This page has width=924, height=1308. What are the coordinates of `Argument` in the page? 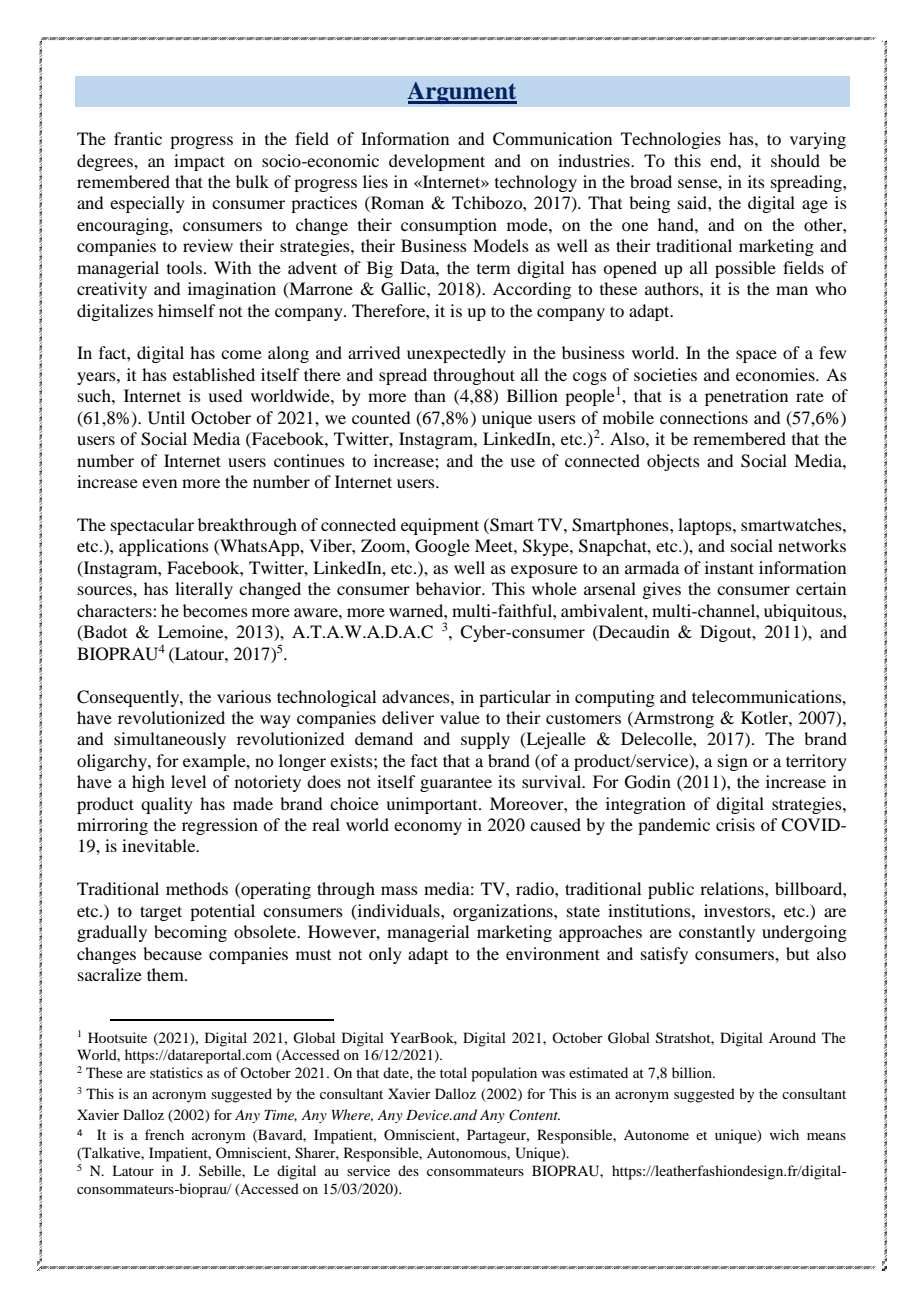 It's located at (462, 93).
